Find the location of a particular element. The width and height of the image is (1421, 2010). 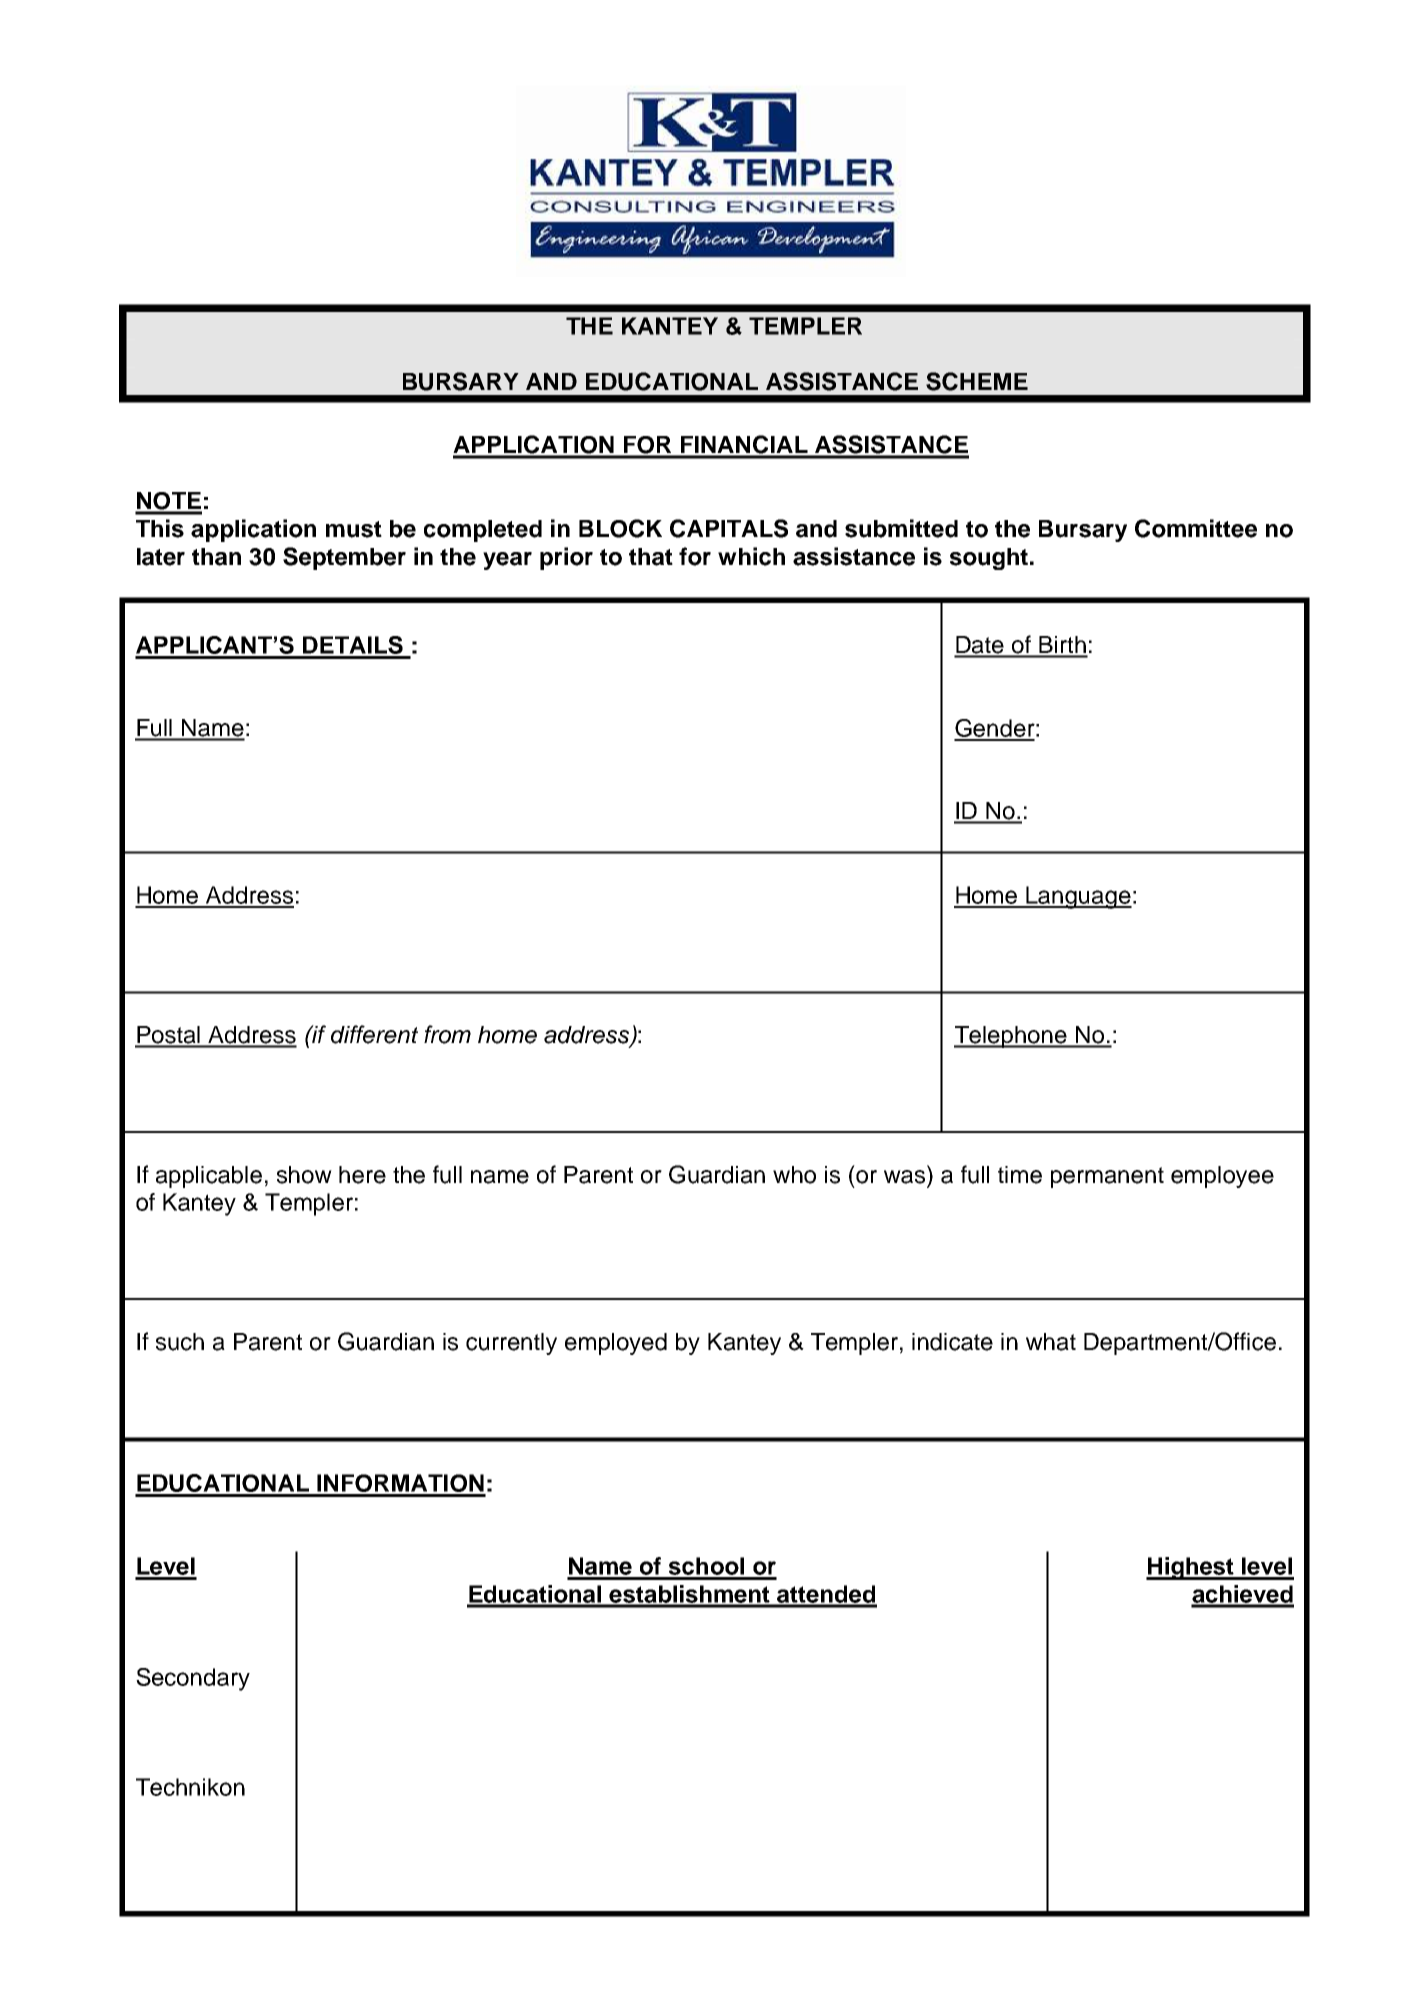

Secondary is located at coordinates (193, 1679).
